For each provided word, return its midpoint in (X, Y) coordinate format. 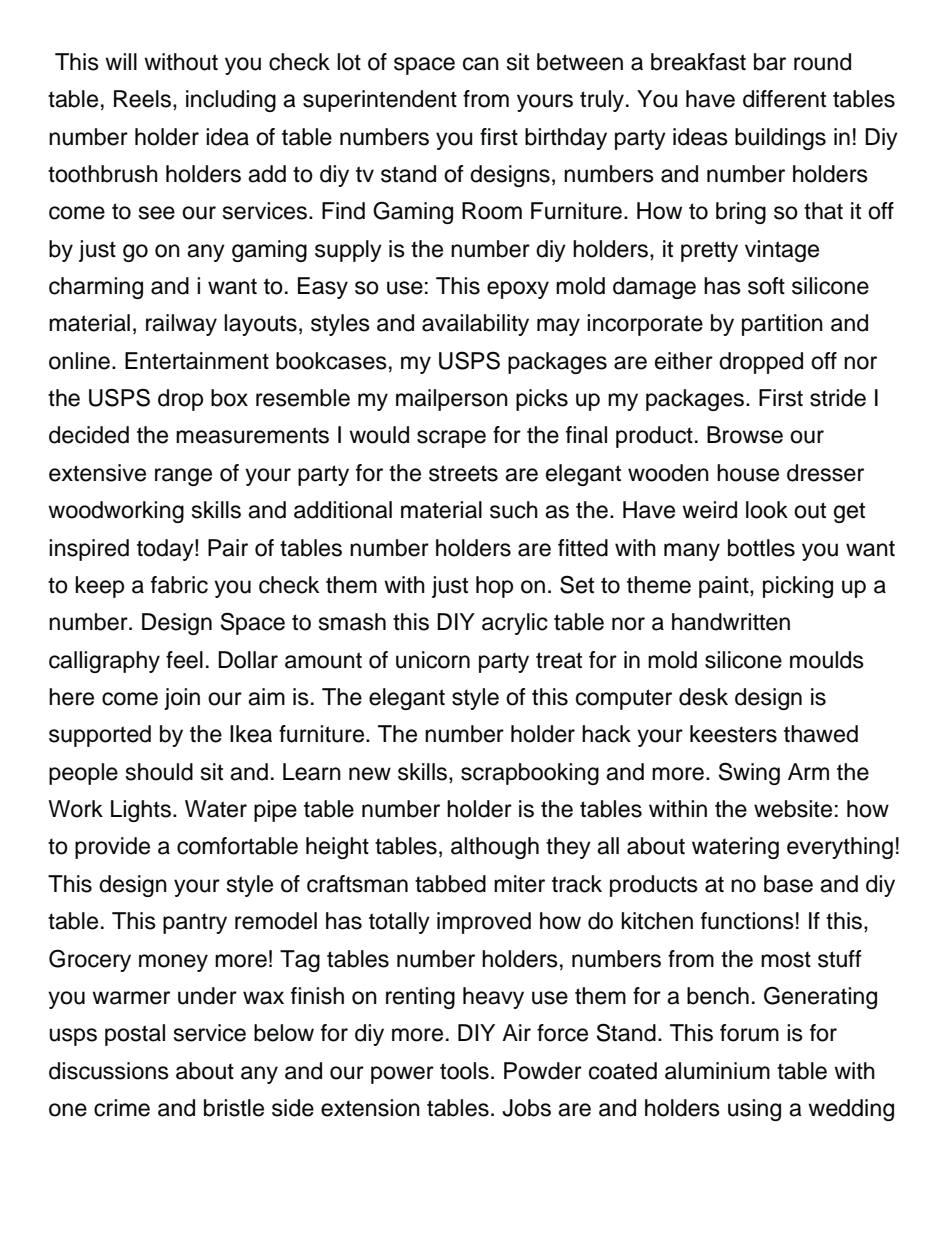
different (784, 99)
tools (464, 1071)
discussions (109, 1071)
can (481, 64)
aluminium (717, 1071)
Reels (142, 99)
